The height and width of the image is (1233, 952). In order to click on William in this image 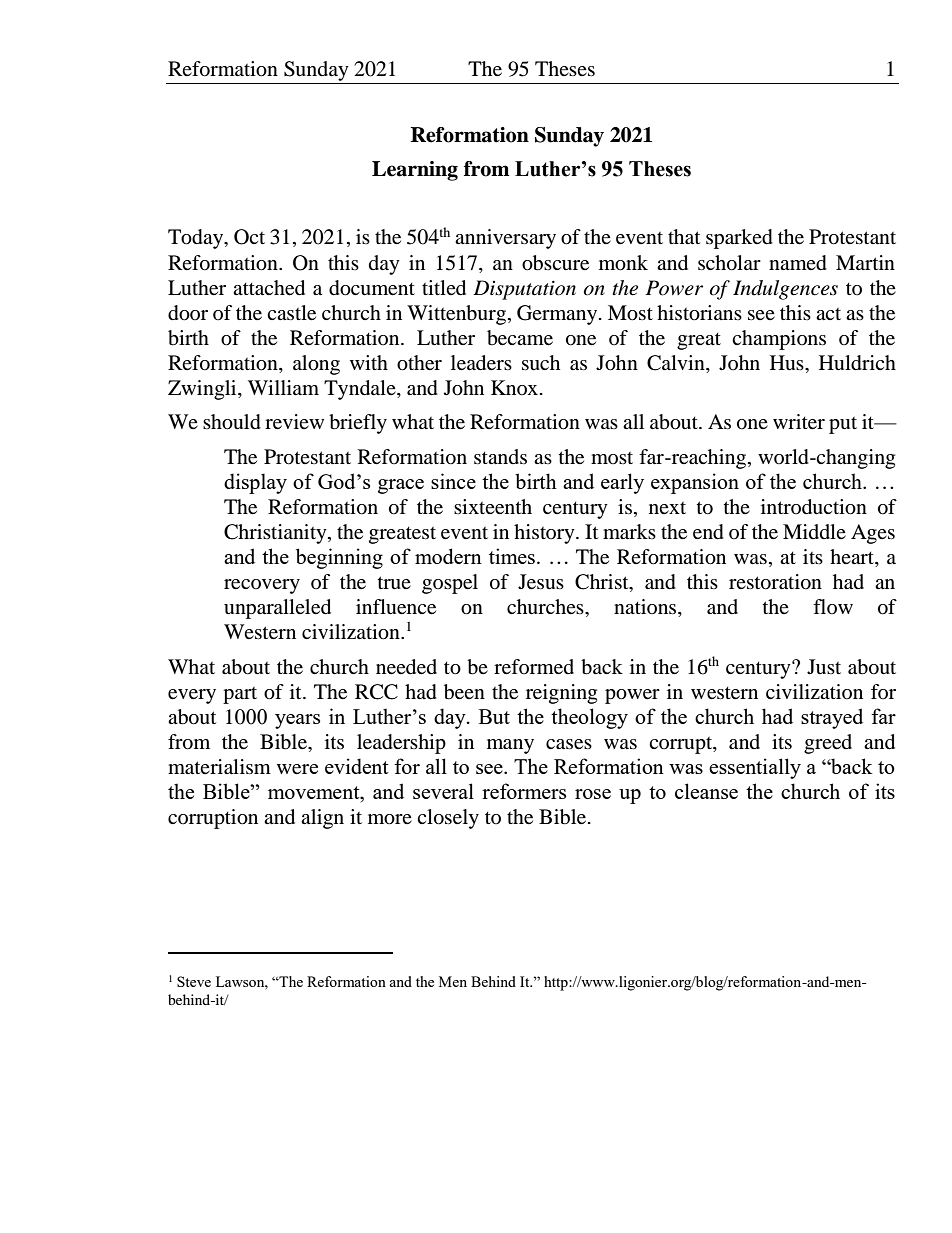, I will do `click(283, 387)`.
